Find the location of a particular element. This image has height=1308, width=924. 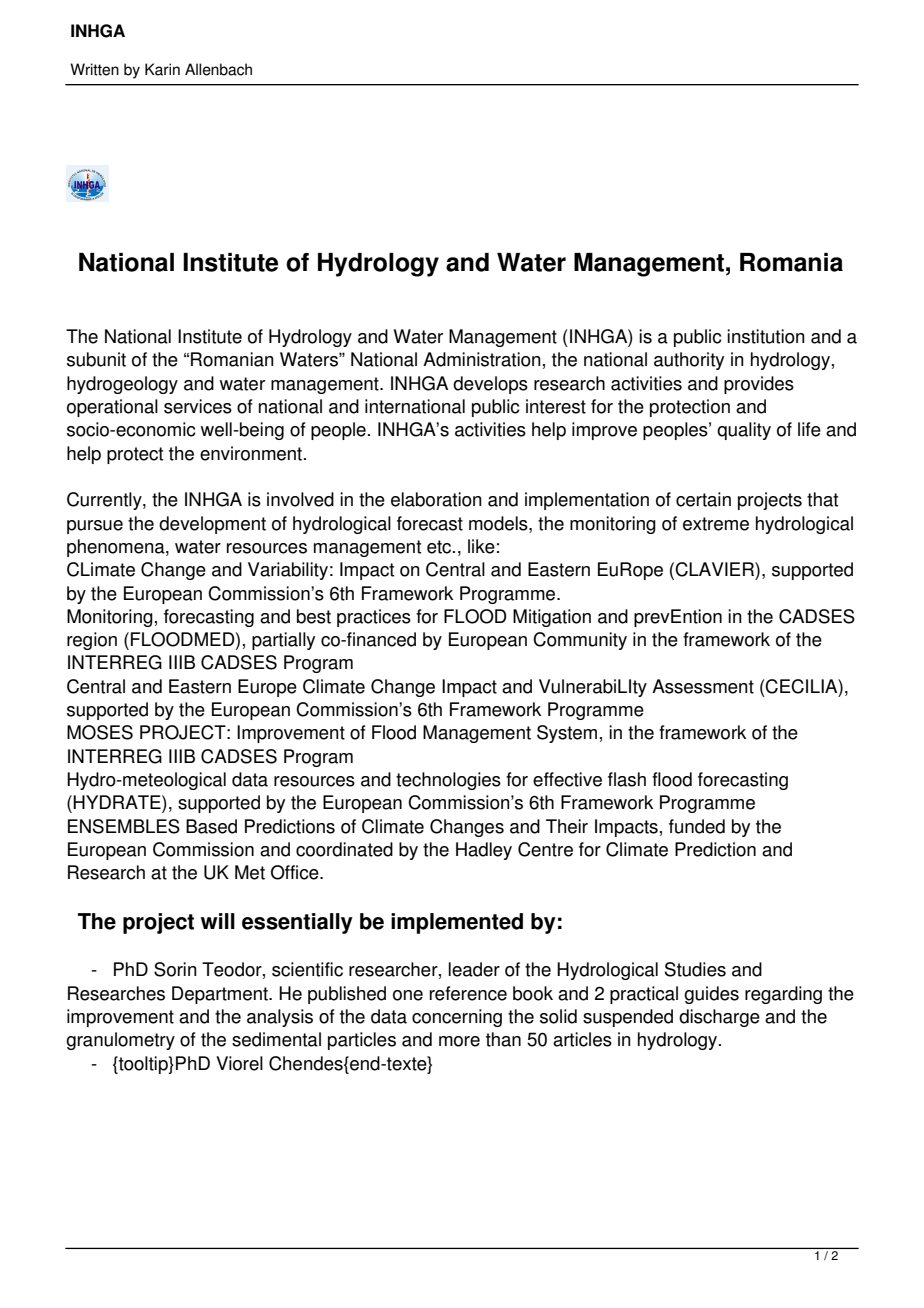

concerning is located at coordinates (457, 1018).
